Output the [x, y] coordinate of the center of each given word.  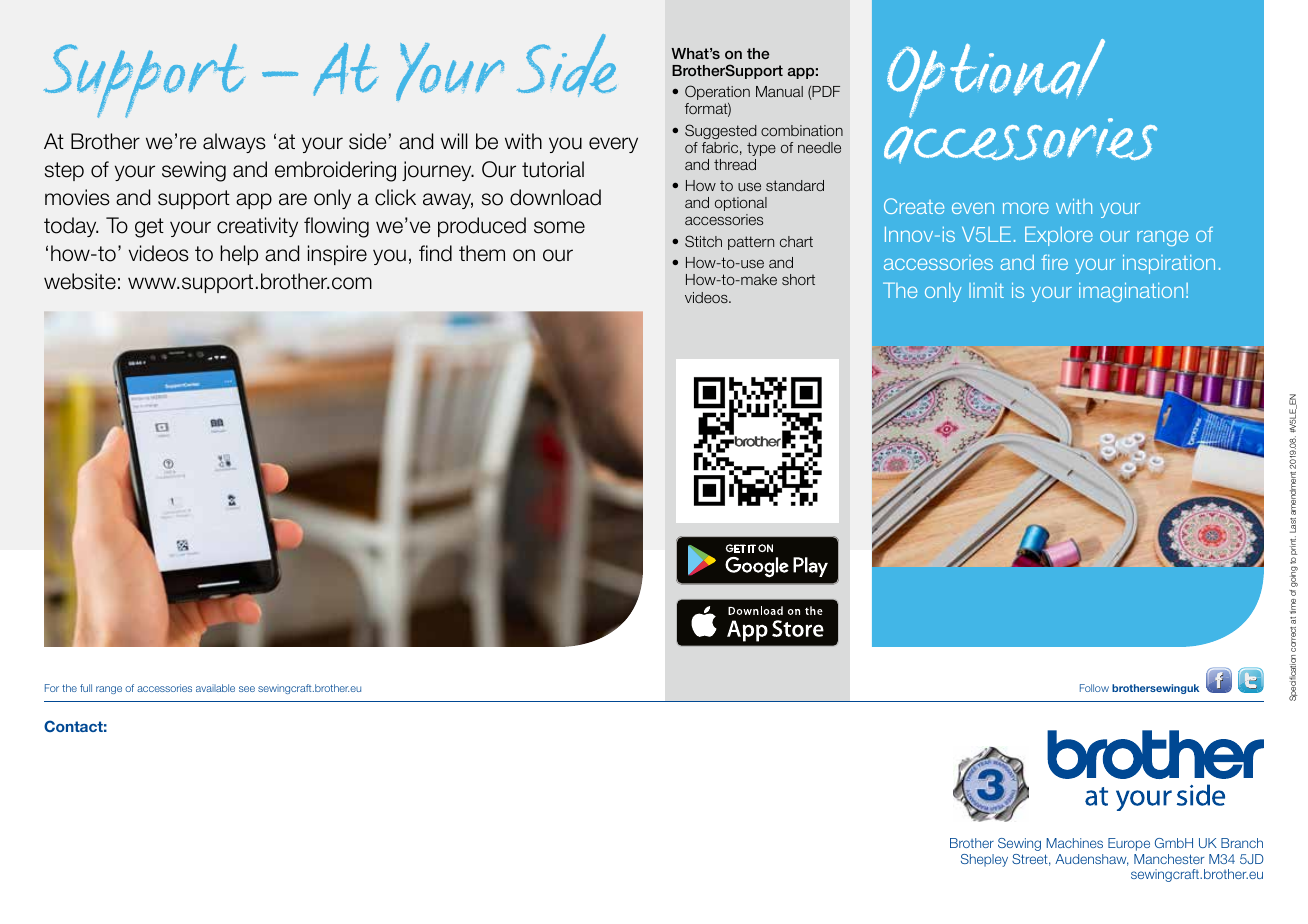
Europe [1129, 844]
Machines [1075, 843]
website [80, 281]
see [247, 689]
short [798, 279]
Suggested [721, 131]
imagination [1131, 292]
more [1026, 208]
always [234, 143]
